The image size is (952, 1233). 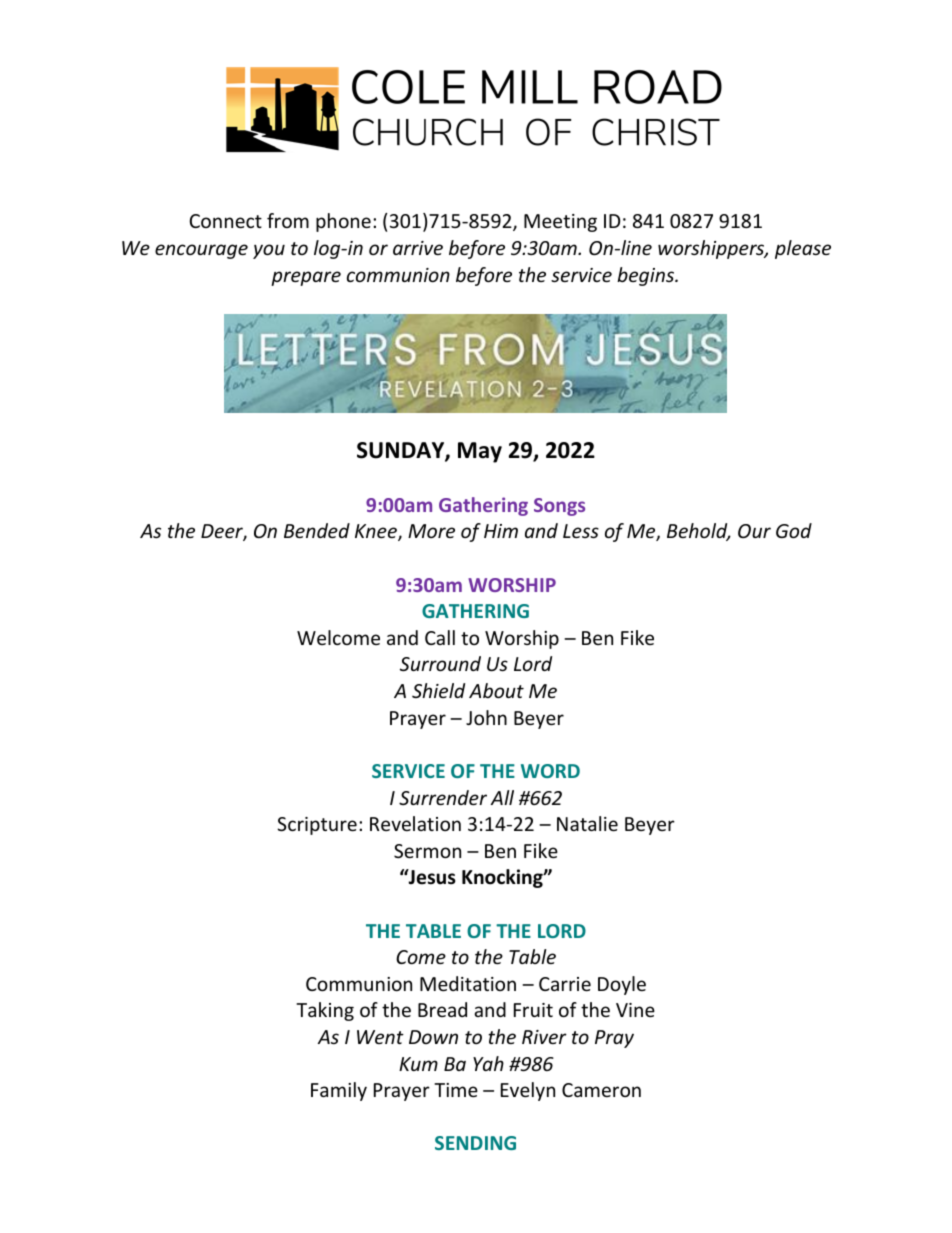 What do you see at coordinates (269, 251) in the screenshot?
I see `you` at bounding box center [269, 251].
